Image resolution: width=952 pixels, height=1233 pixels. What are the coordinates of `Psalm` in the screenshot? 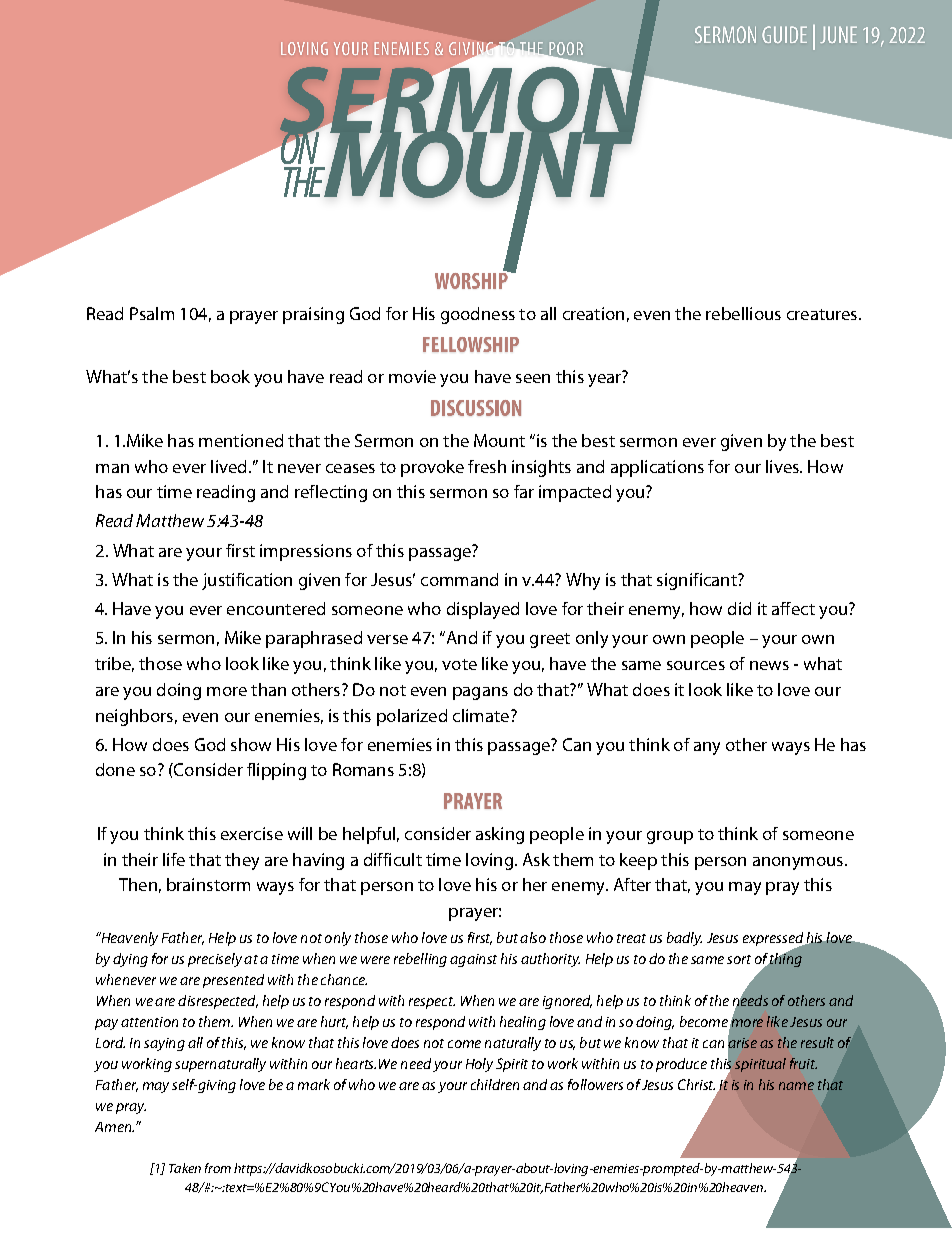 It's located at (152, 313).
